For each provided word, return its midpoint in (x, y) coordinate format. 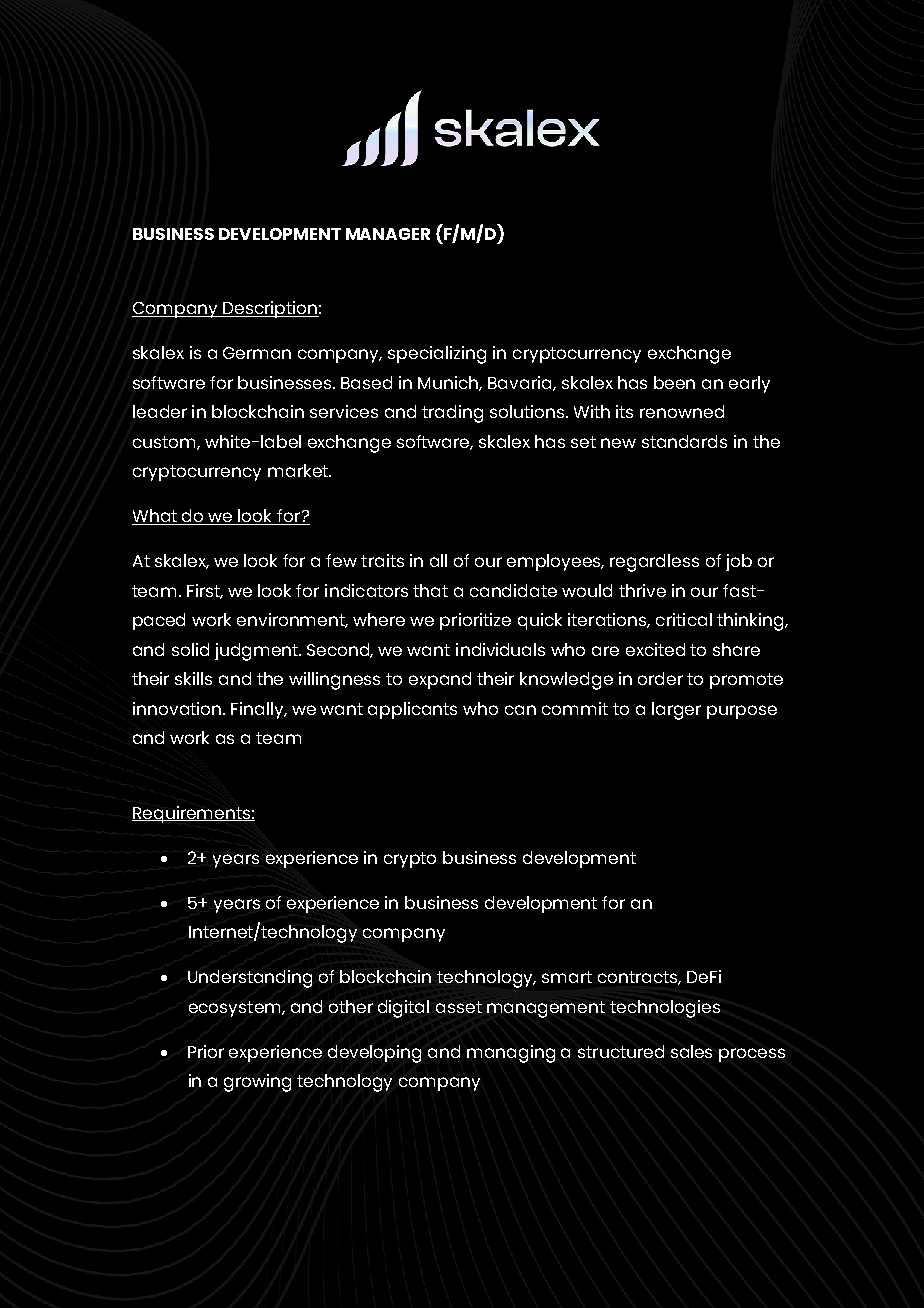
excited (655, 649)
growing (257, 1083)
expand (440, 680)
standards (684, 441)
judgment (257, 652)
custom (165, 443)
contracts (639, 978)
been (674, 382)
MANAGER (388, 234)
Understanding (250, 979)
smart (567, 977)
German (257, 353)
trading (452, 414)
